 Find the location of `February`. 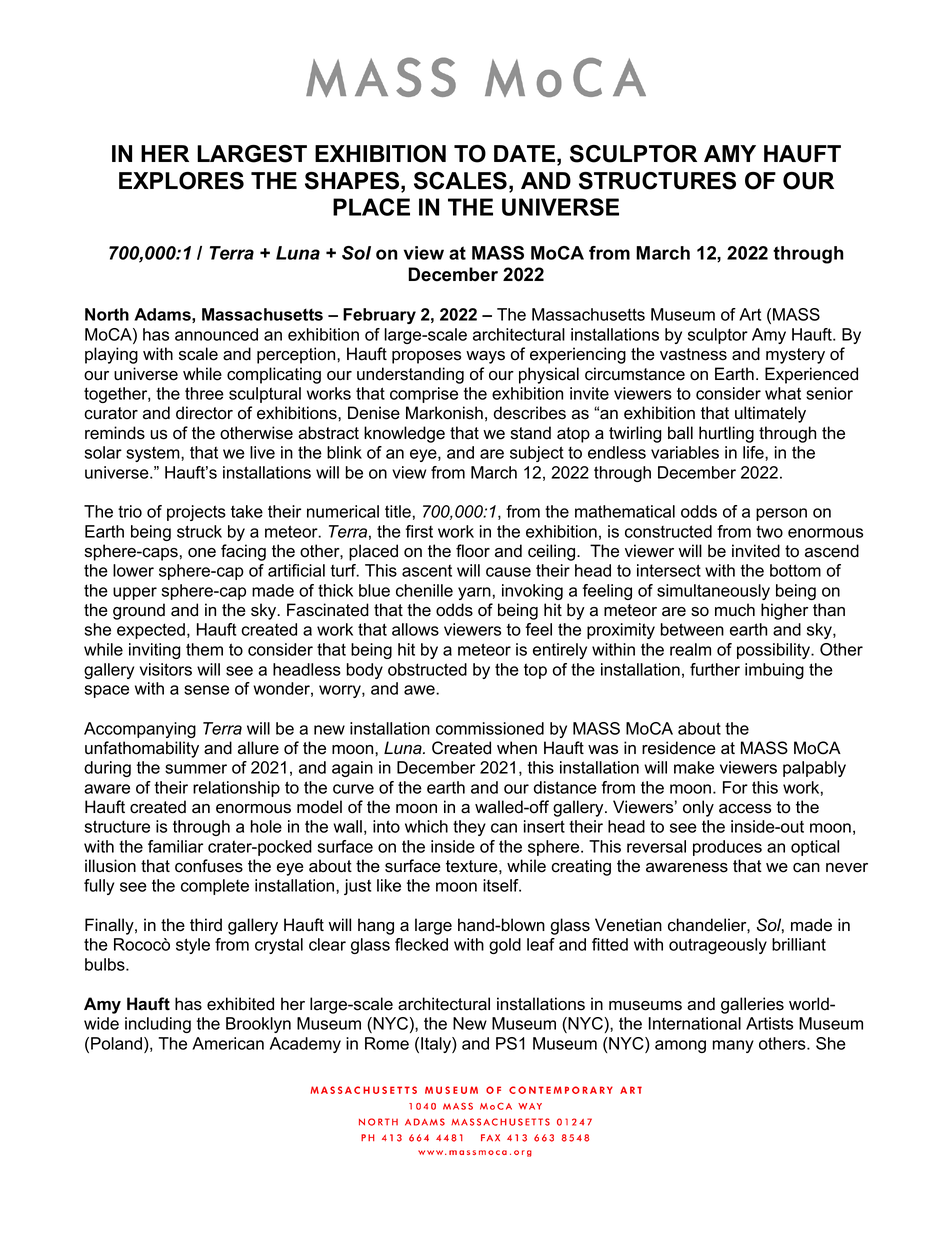

February is located at coordinates (379, 316).
